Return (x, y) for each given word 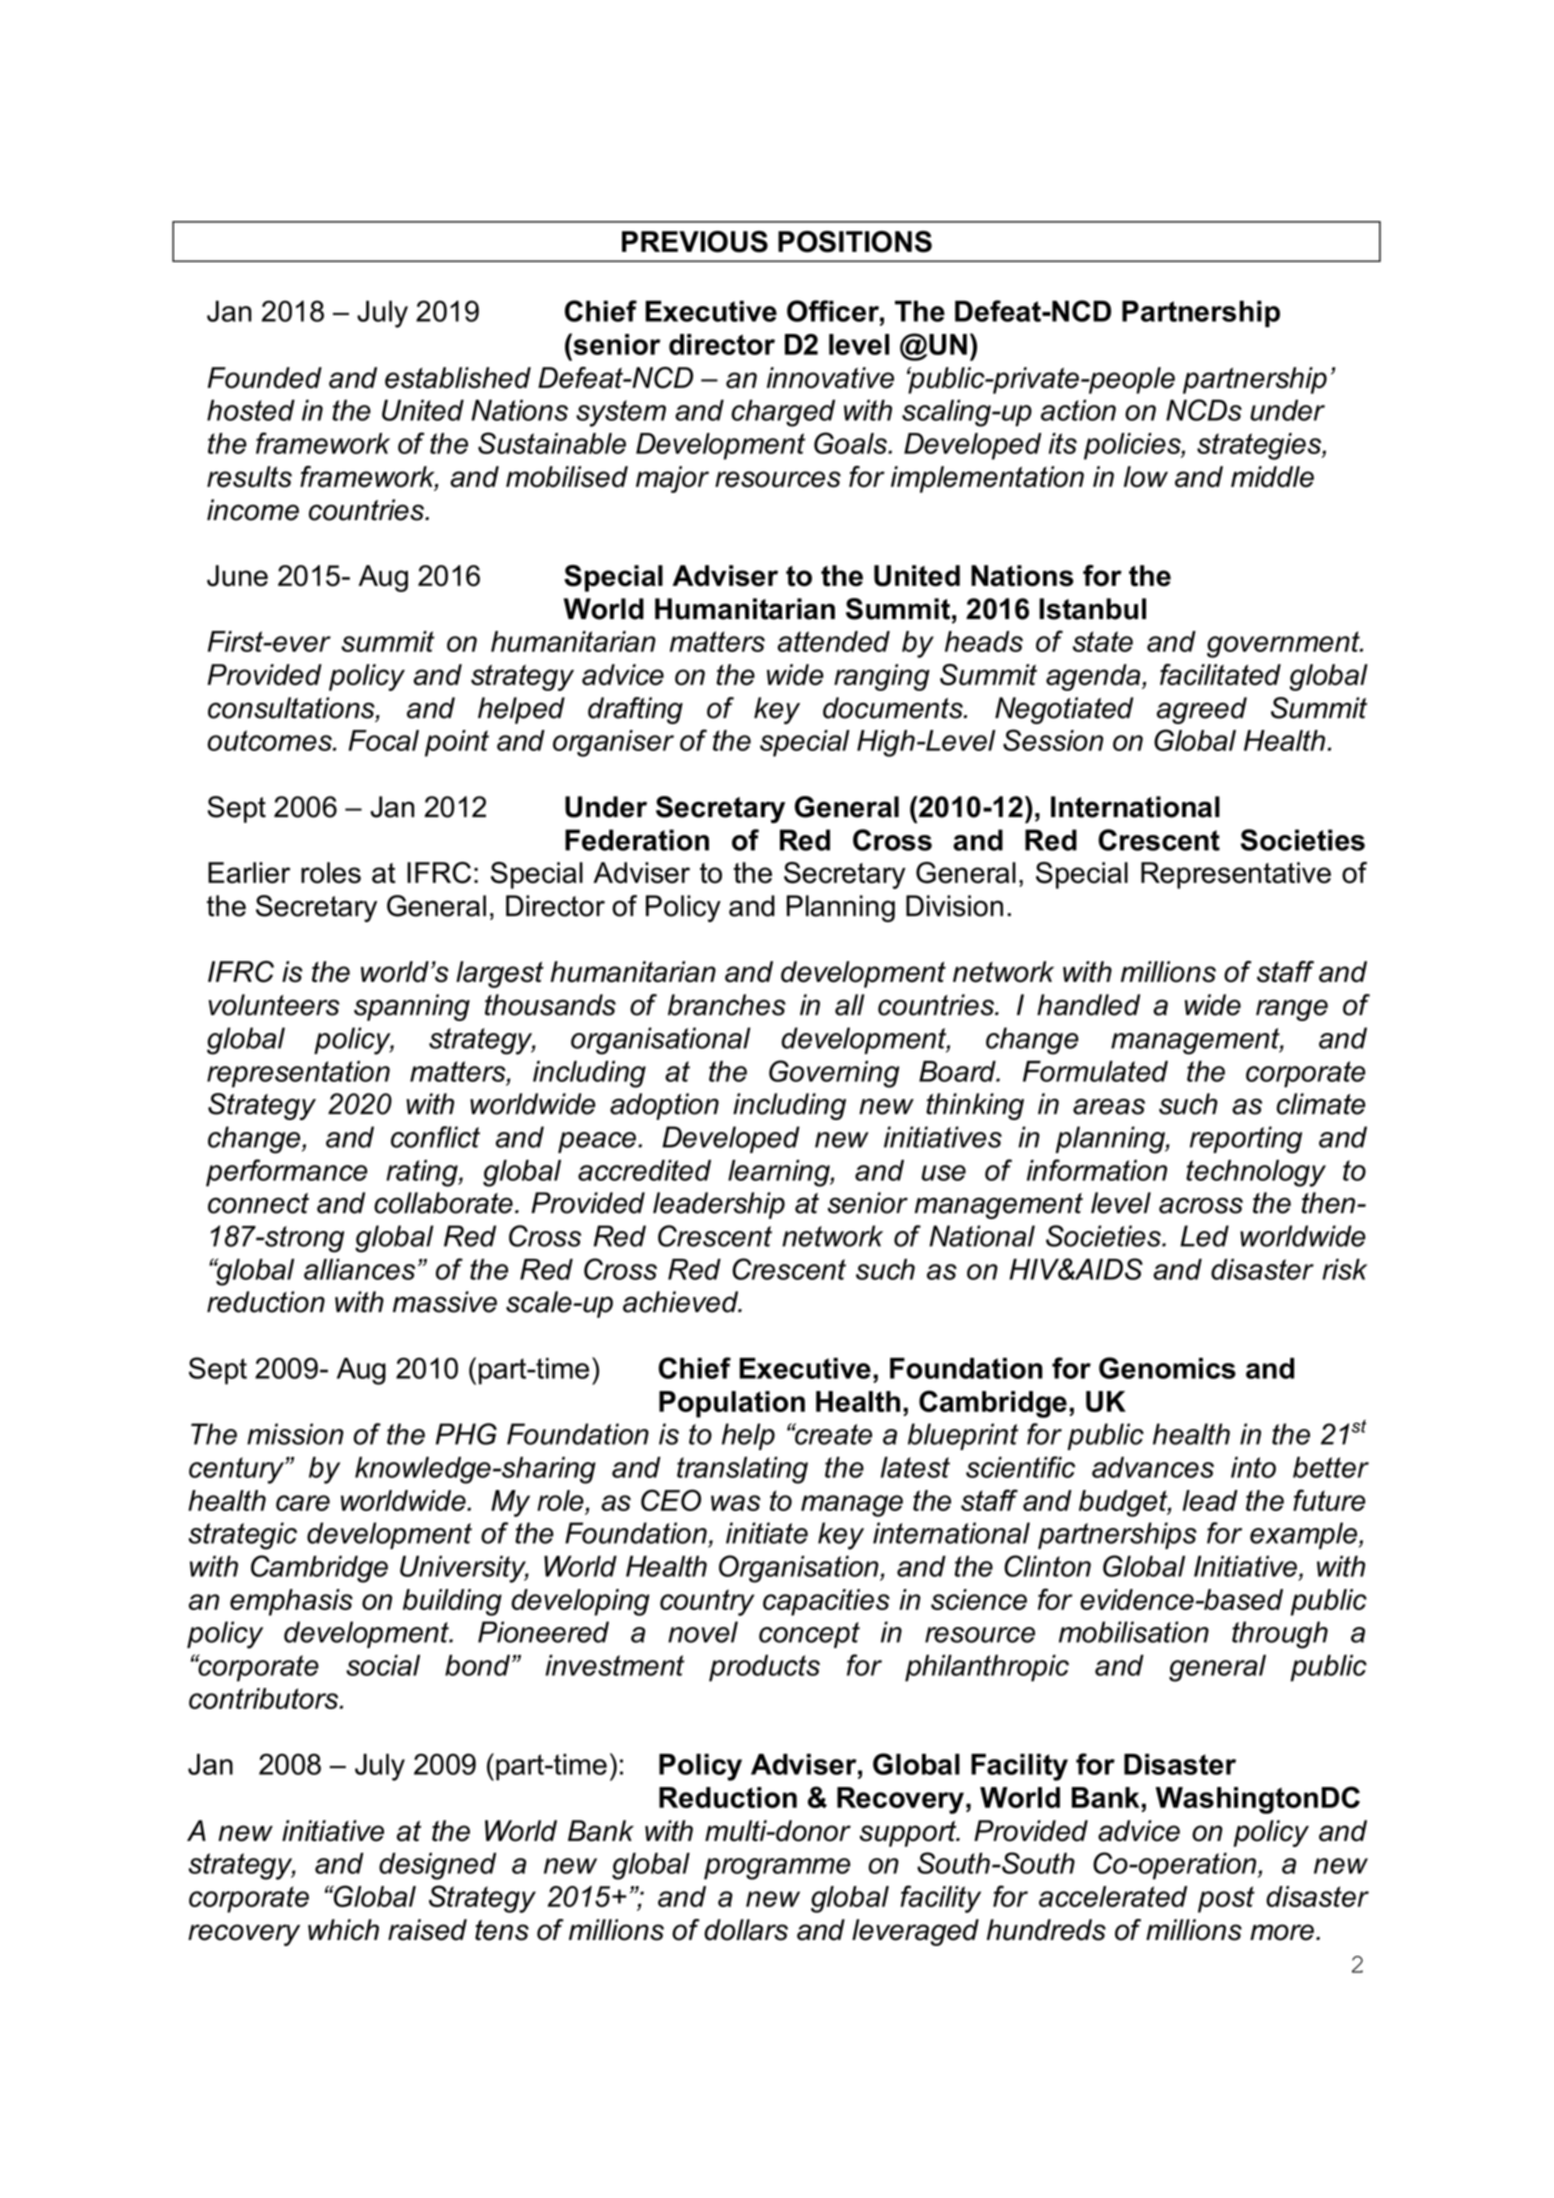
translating (742, 1470)
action (1078, 410)
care (303, 1503)
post (1226, 1899)
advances (1153, 1467)
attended (833, 641)
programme (777, 1869)
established (458, 378)
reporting (1246, 1140)
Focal (384, 740)
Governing (834, 1074)
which (343, 1930)
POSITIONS (855, 242)
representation (298, 1074)
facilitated (1220, 675)
